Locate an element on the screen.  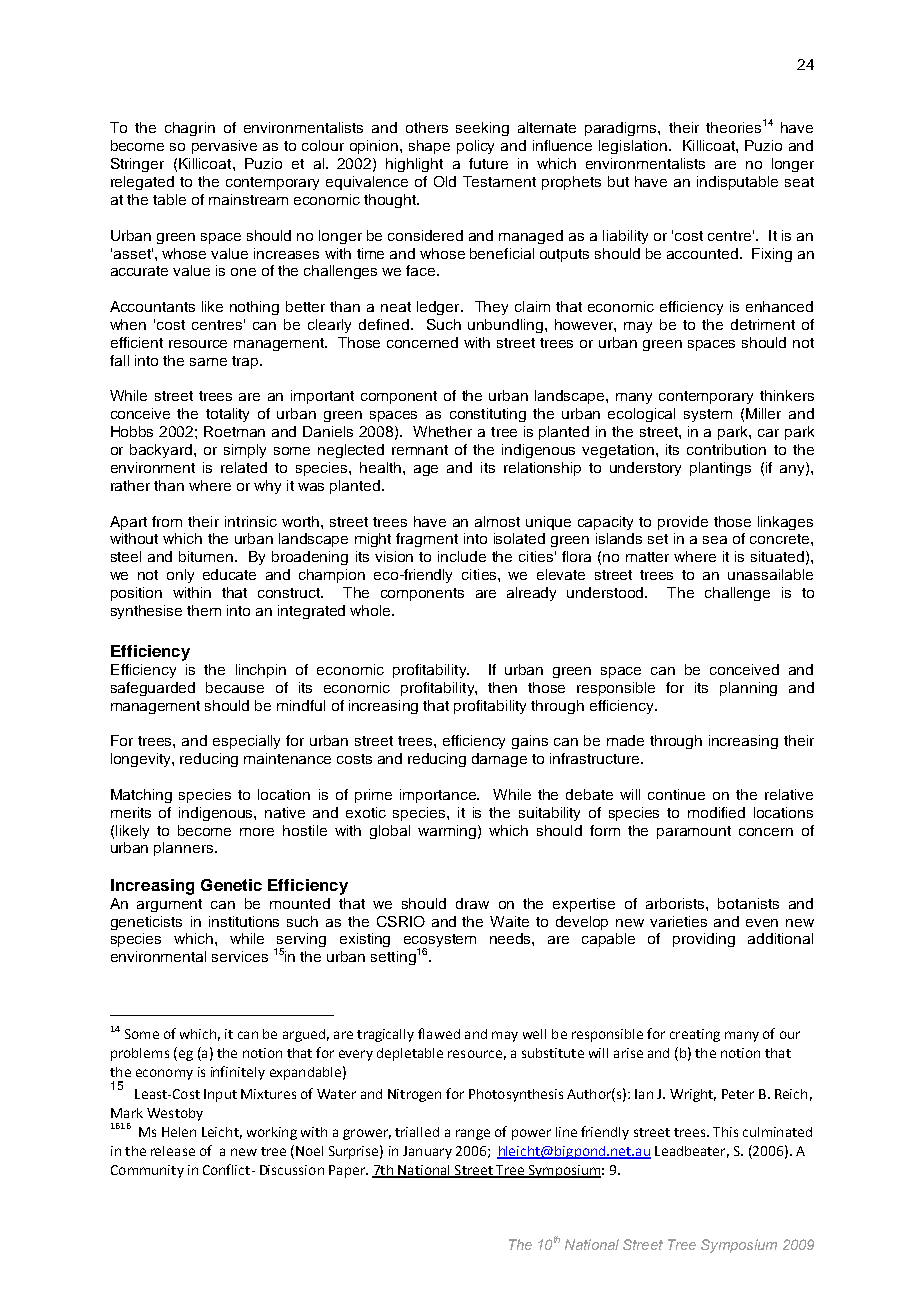
range is located at coordinates (473, 1134).
